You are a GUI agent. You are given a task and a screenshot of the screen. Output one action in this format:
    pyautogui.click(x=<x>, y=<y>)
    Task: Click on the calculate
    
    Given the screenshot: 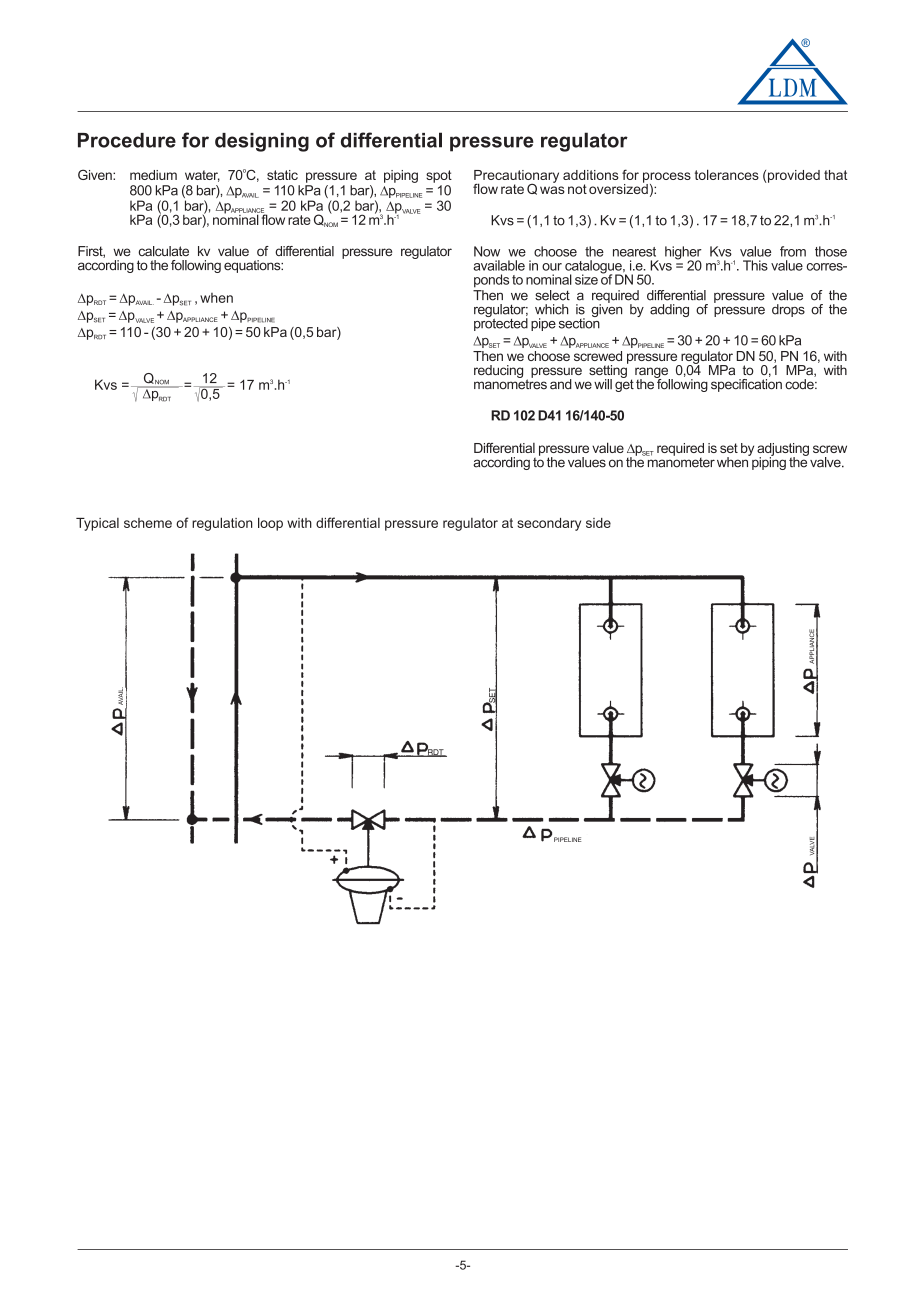 What is the action you would take?
    pyautogui.click(x=163, y=251)
